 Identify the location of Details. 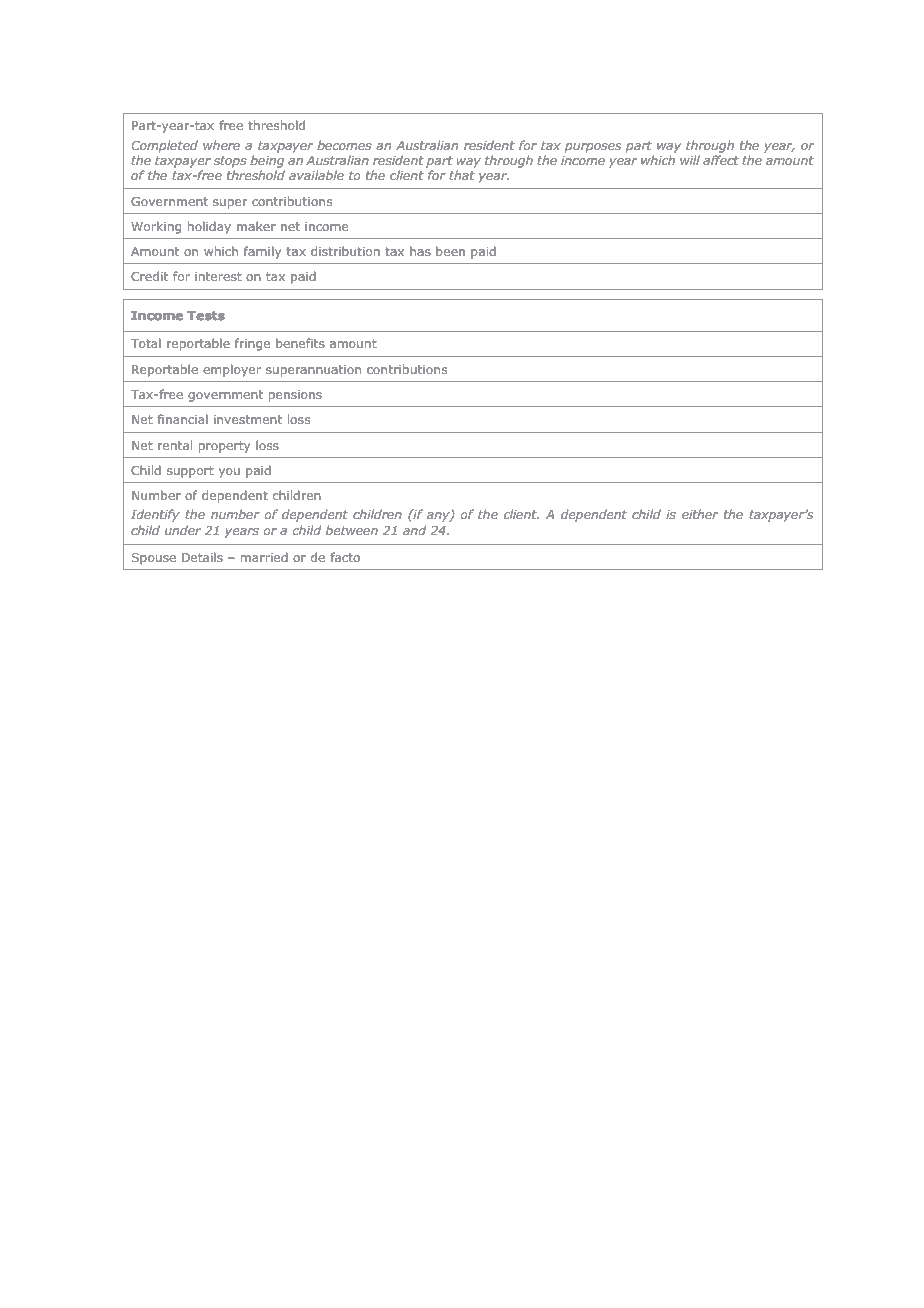
(202, 557).
